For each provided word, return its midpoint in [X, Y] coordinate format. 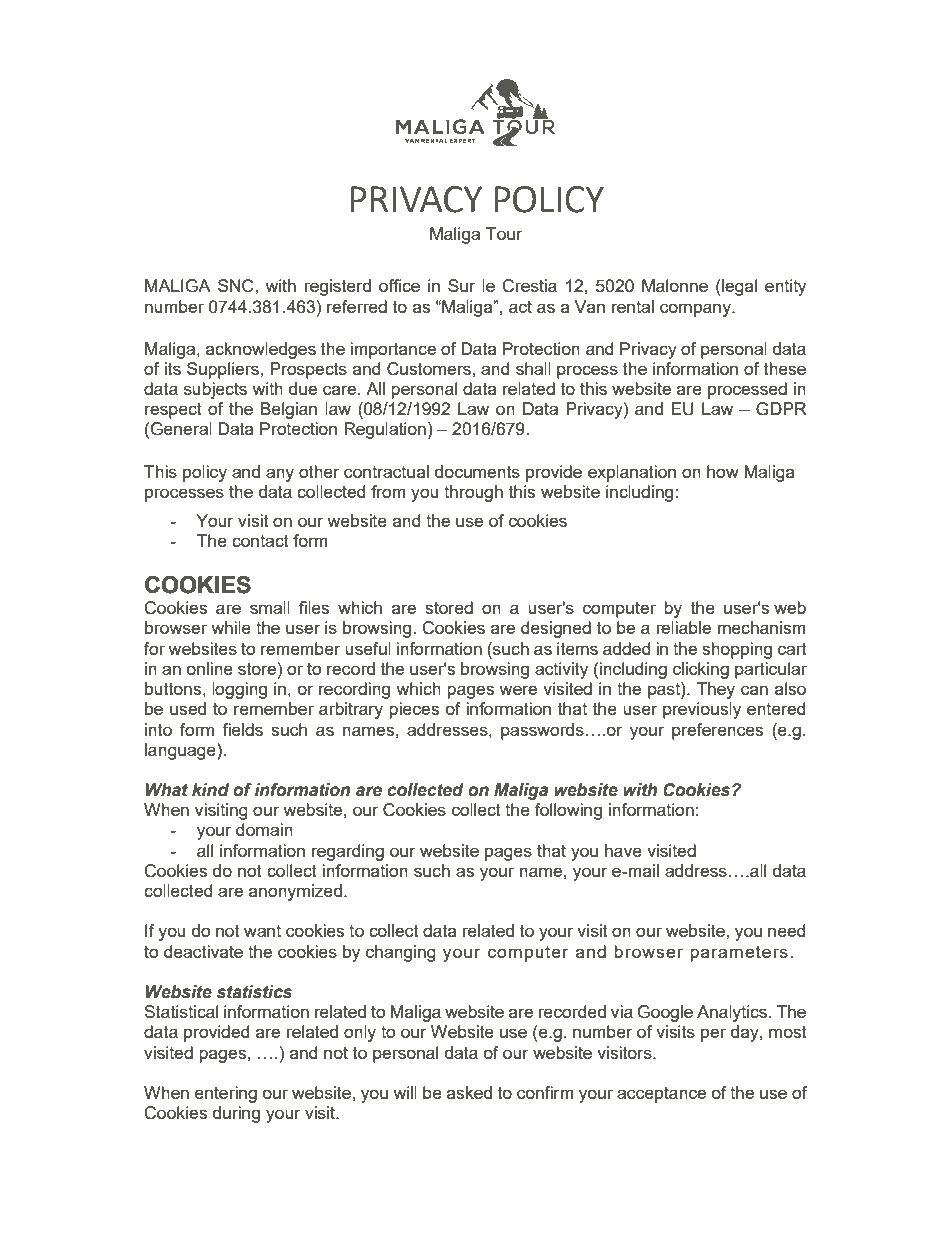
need [787, 930]
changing [401, 953]
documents [477, 471]
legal [738, 287]
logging [239, 690]
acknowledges [261, 350]
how [723, 471]
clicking [701, 670]
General [181, 429]
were [518, 690]
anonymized [295, 892]
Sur [461, 285]
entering [226, 1094]
